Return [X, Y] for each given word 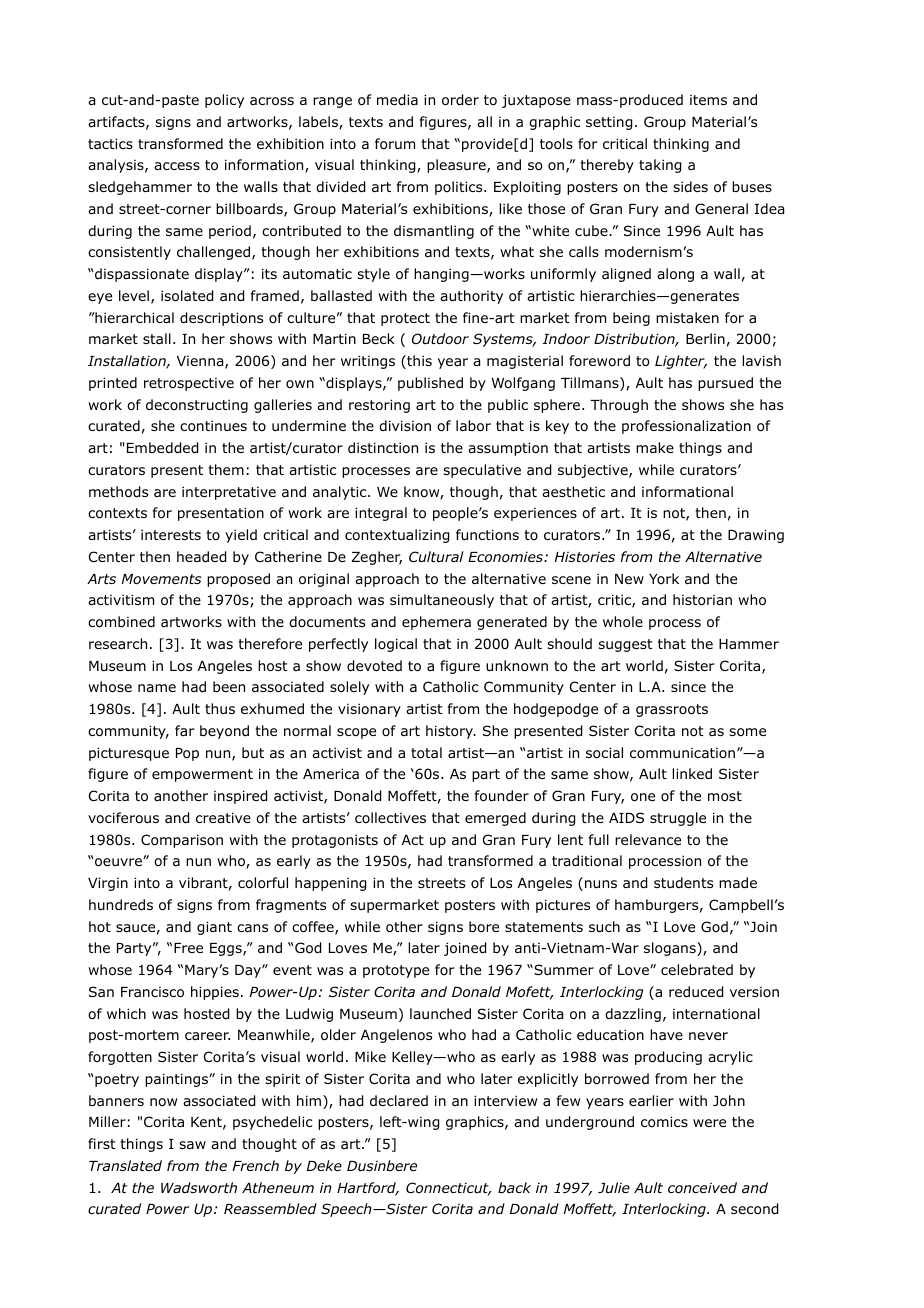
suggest [625, 645]
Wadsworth [199, 1187]
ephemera [436, 623]
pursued [725, 384]
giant [214, 928]
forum [395, 144]
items [708, 100]
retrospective [189, 384]
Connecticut [448, 1189]
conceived [702, 1187]
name [157, 688]
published [430, 384]
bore [484, 927]
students [683, 882]
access [177, 166]
